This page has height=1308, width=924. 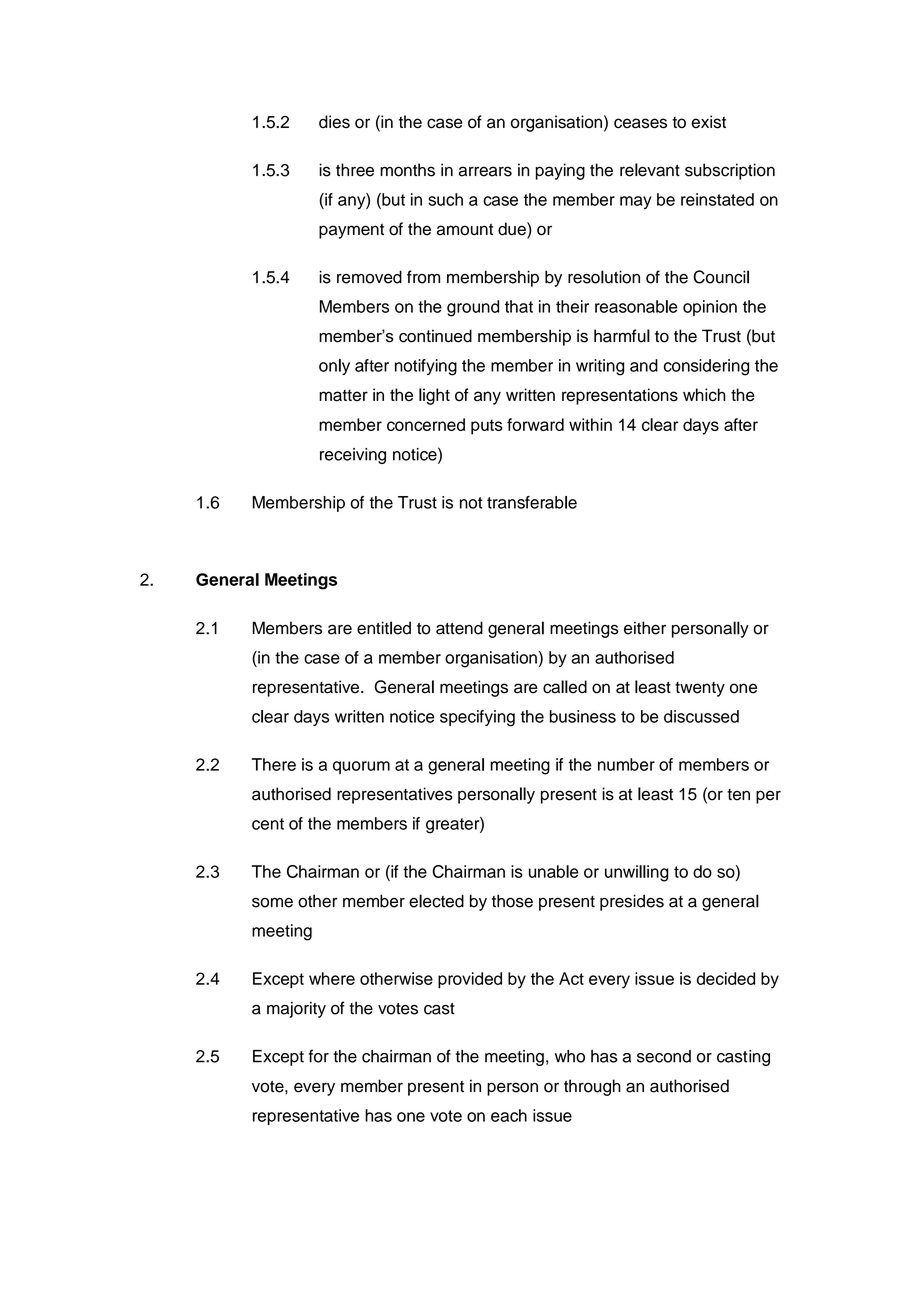 What do you see at coordinates (645, 628) in the page?
I see `either` at bounding box center [645, 628].
